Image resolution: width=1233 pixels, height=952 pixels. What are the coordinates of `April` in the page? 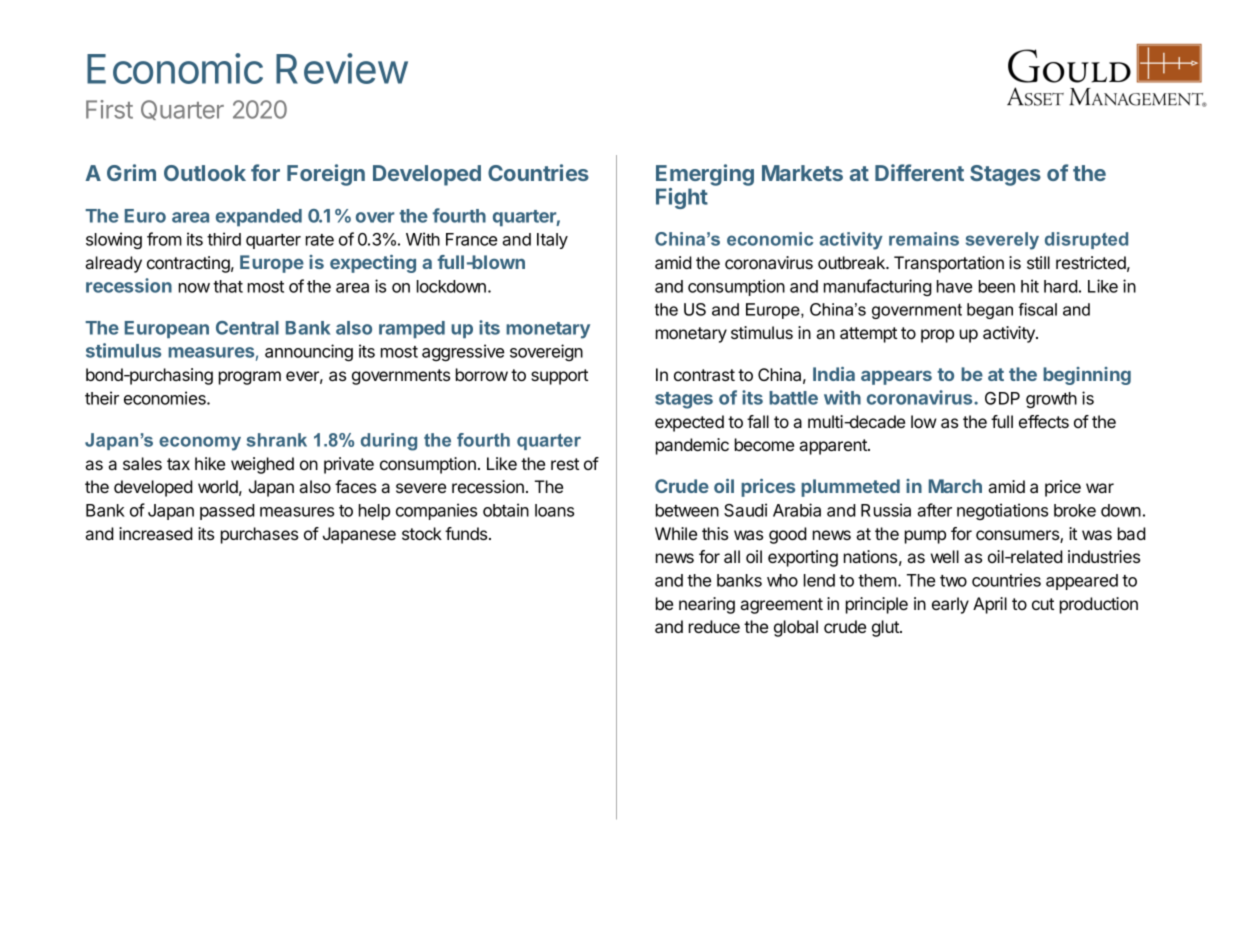 It's located at (990, 605).
